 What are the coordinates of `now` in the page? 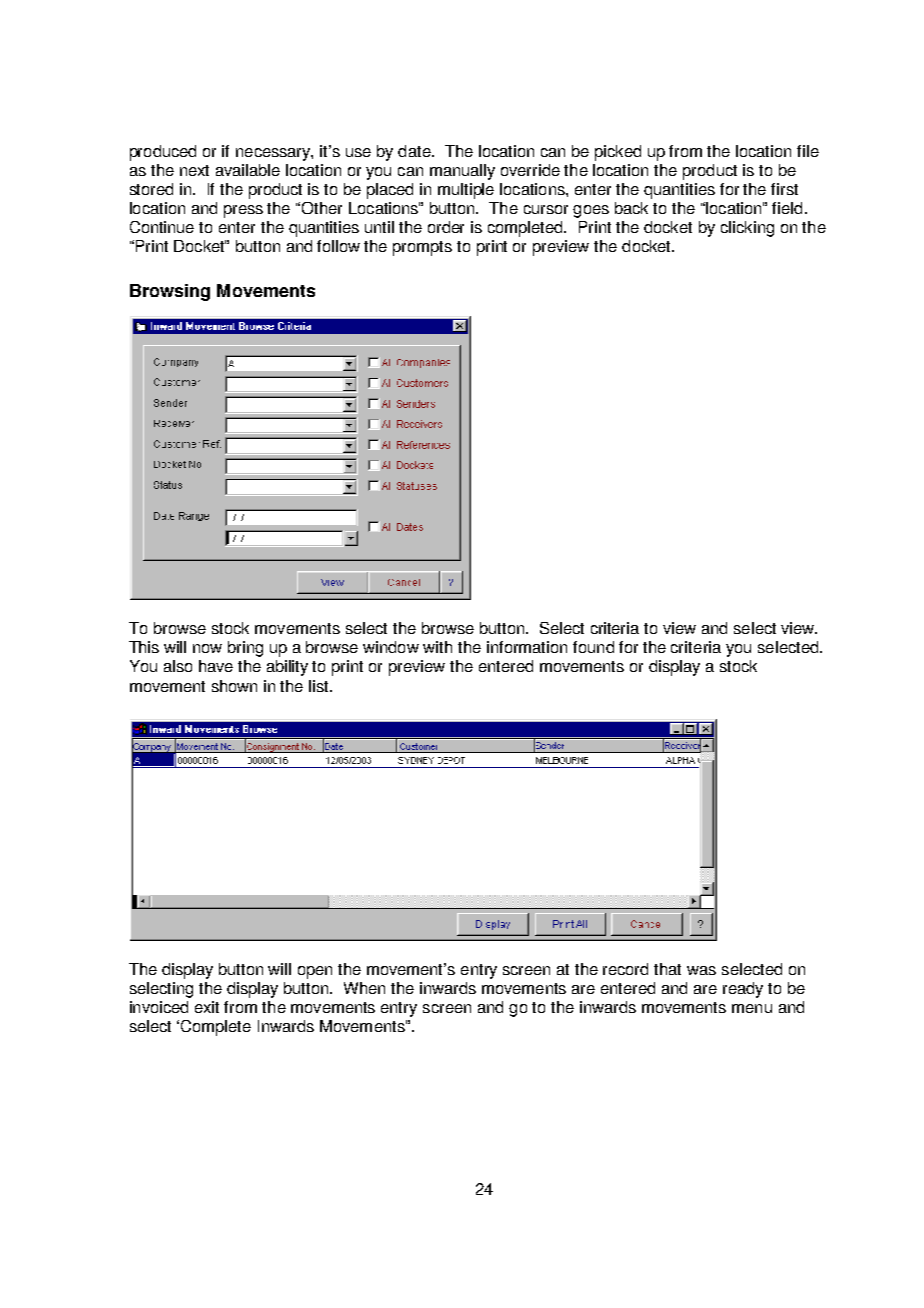 It's located at (207, 648).
